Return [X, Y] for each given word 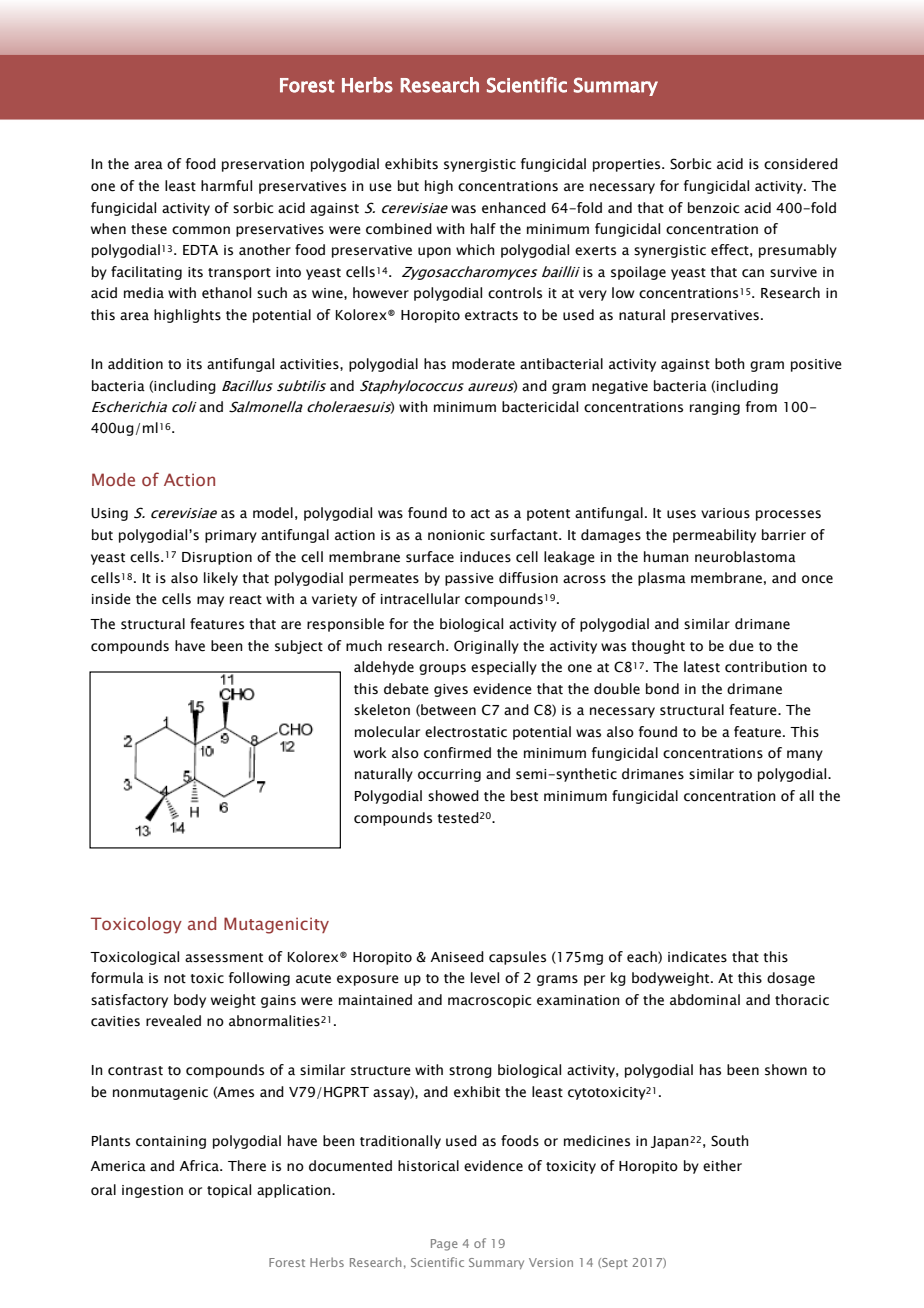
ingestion [152, 1191]
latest [702, 667]
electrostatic [466, 732]
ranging [715, 408]
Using [109, 514]
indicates [697, 957]
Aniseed [457, 957]
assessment [224, 958]
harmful [226, 185]
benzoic [714, 208]
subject [299, 647]
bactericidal [540, 407]
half [483, 228]
